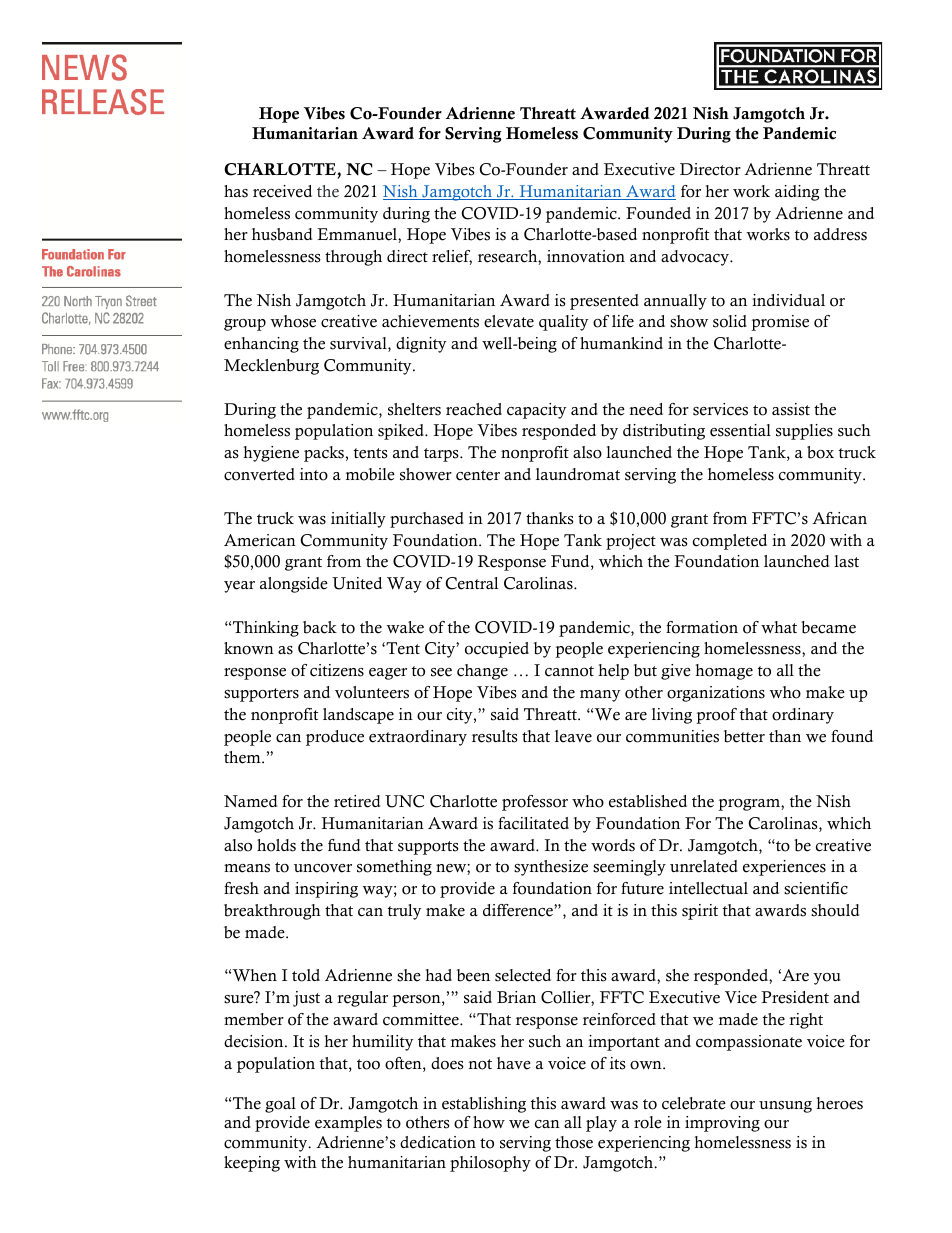 The width and height of the screenshot is (952, 1233). I want to click on reached, so click(474, 409).
